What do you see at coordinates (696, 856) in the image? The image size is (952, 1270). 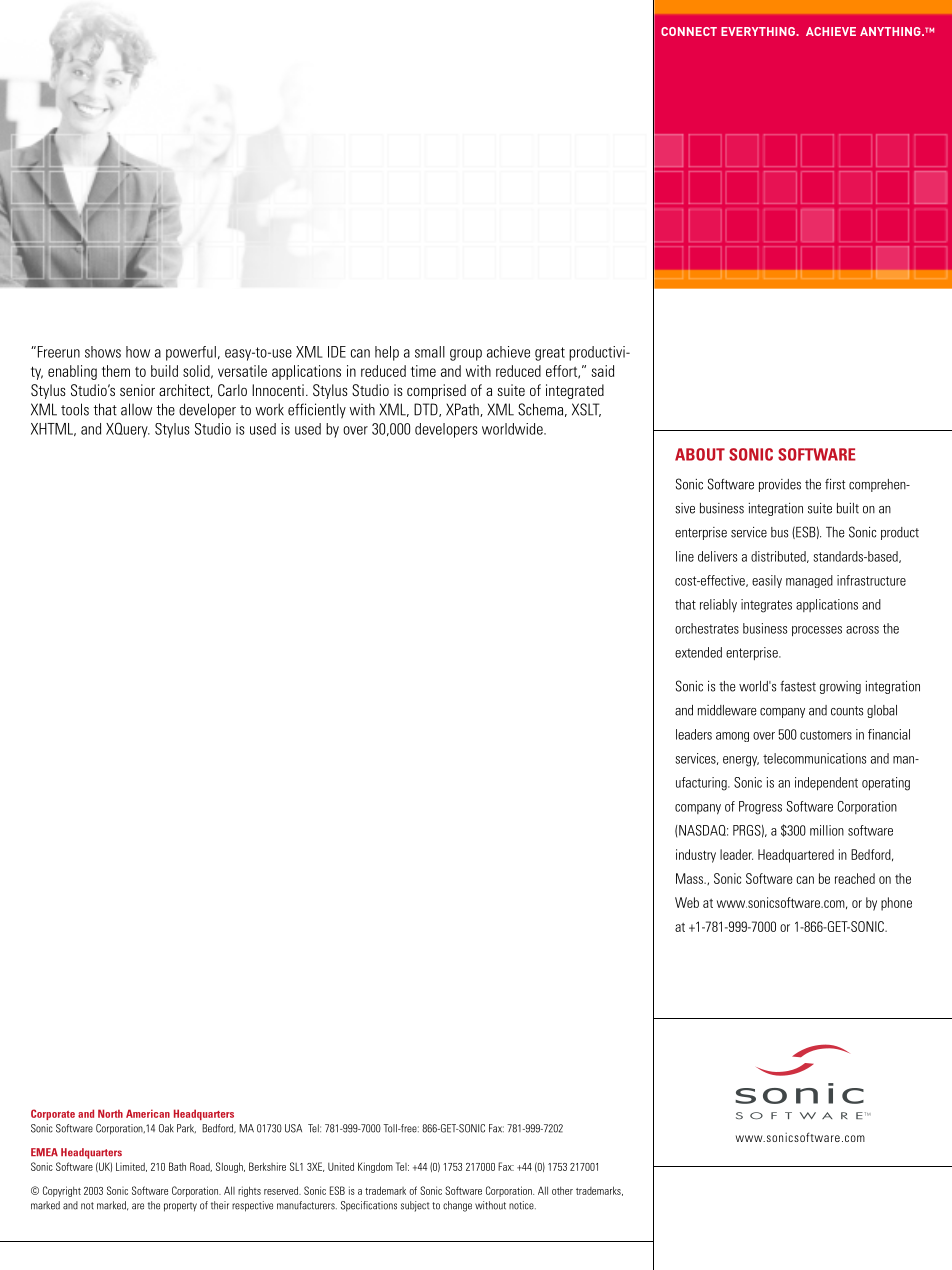 I see `industry` at bounding box center [696, 856].
